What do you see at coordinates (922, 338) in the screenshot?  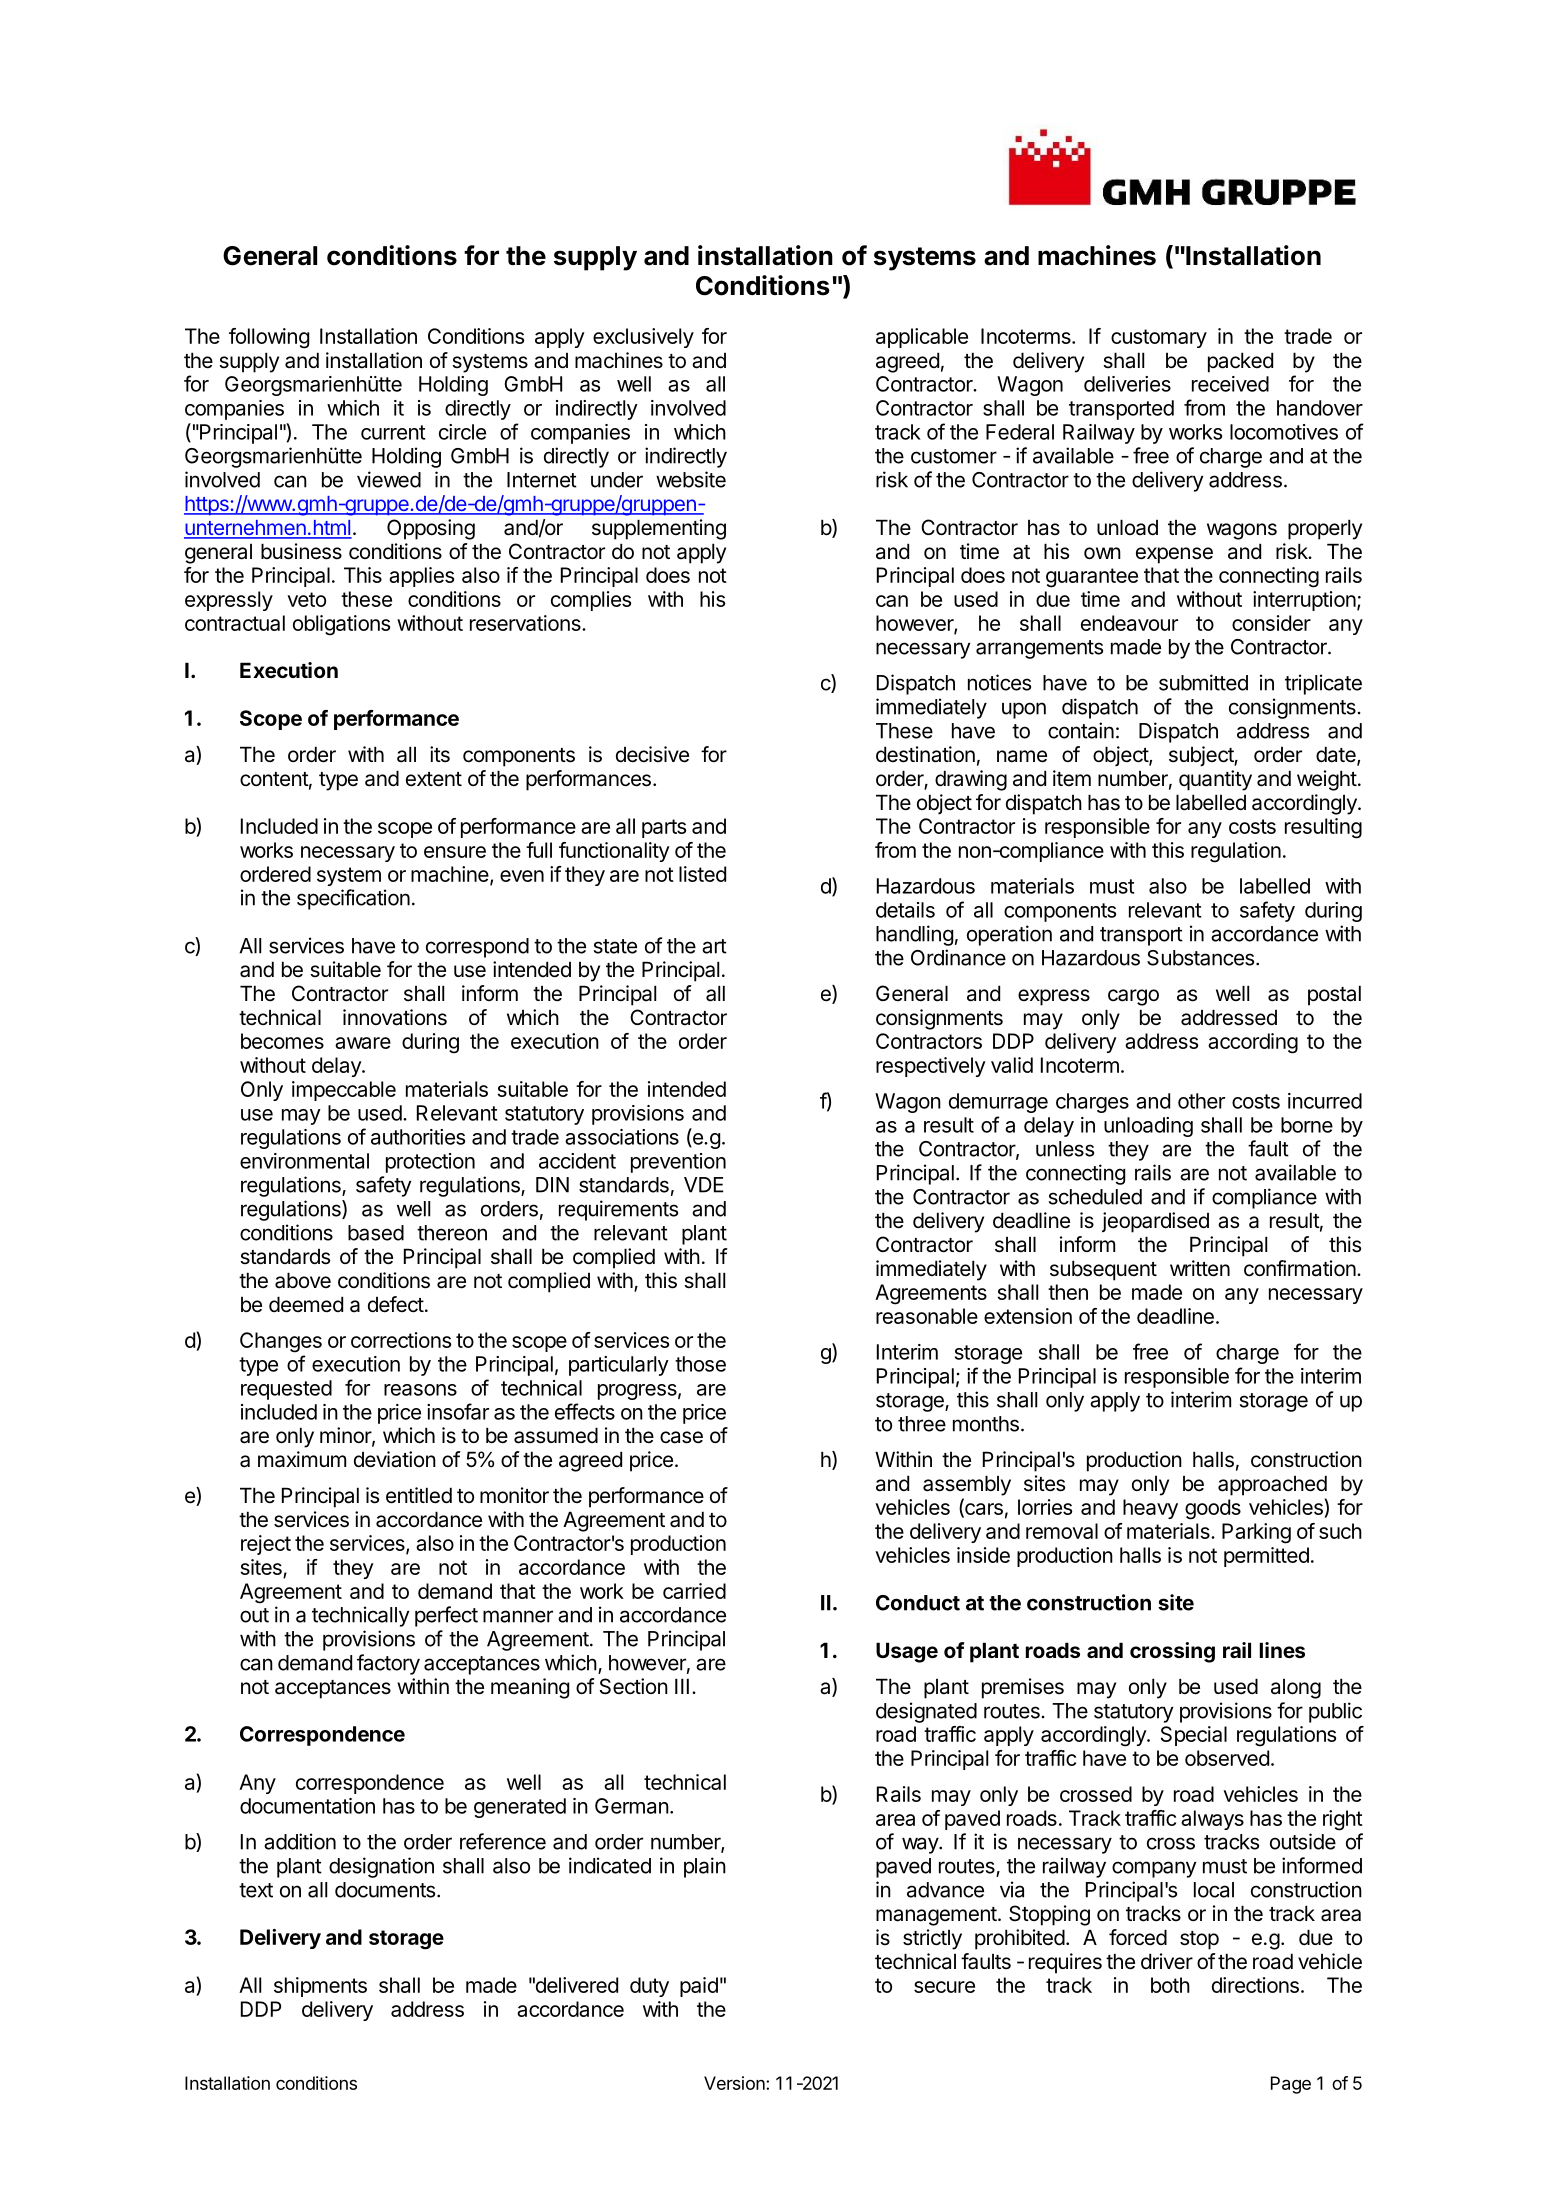 I see `applicable` at bounding box center [922, 338].
